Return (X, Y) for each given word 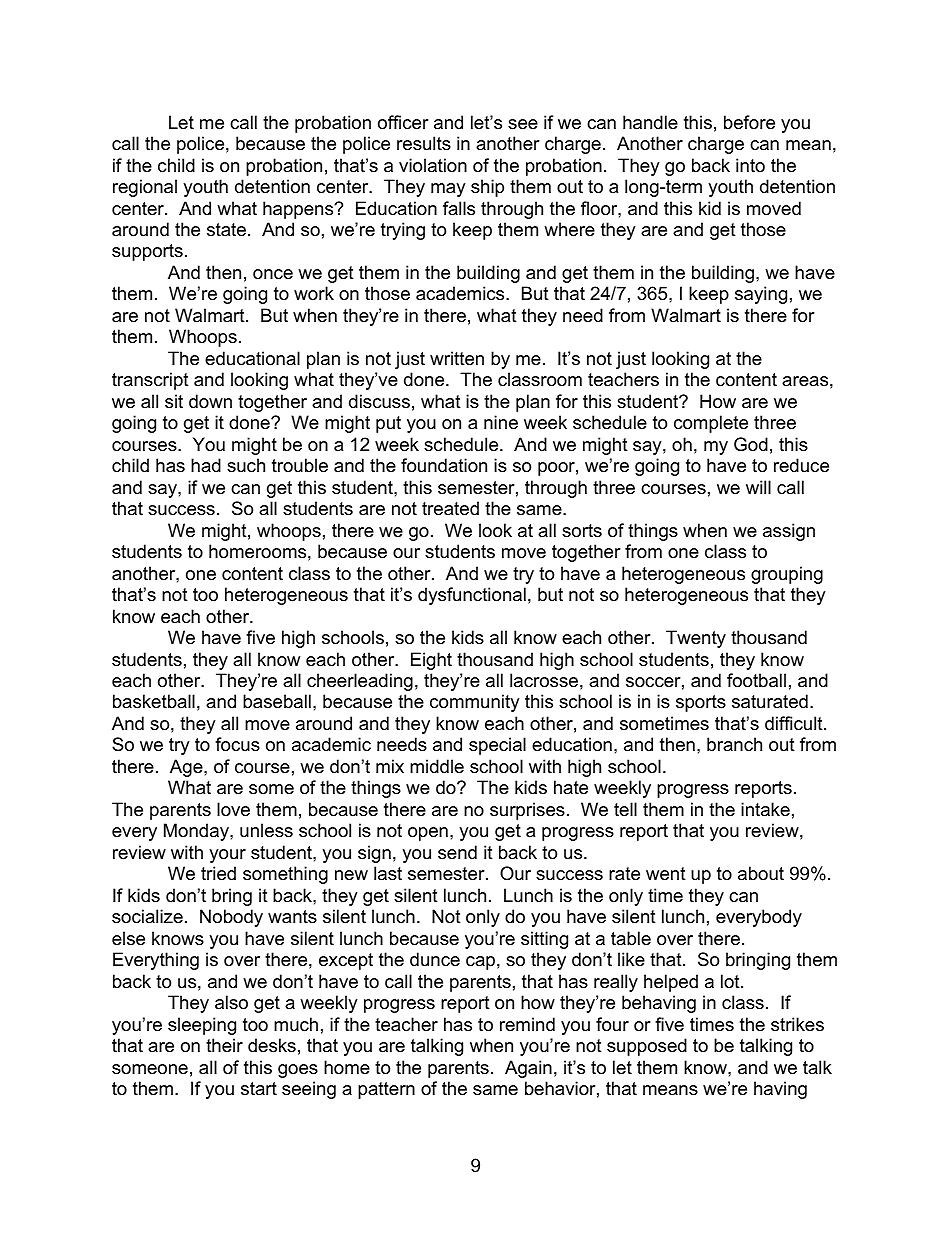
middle (437, 766)
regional (145, 188)
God (751, 444)
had (206, 465)
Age (187, 768)
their (224, 1045)
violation (433, 165)
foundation (444, 465)
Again (528, 1069)
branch (734, 744)
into (750, 165)
